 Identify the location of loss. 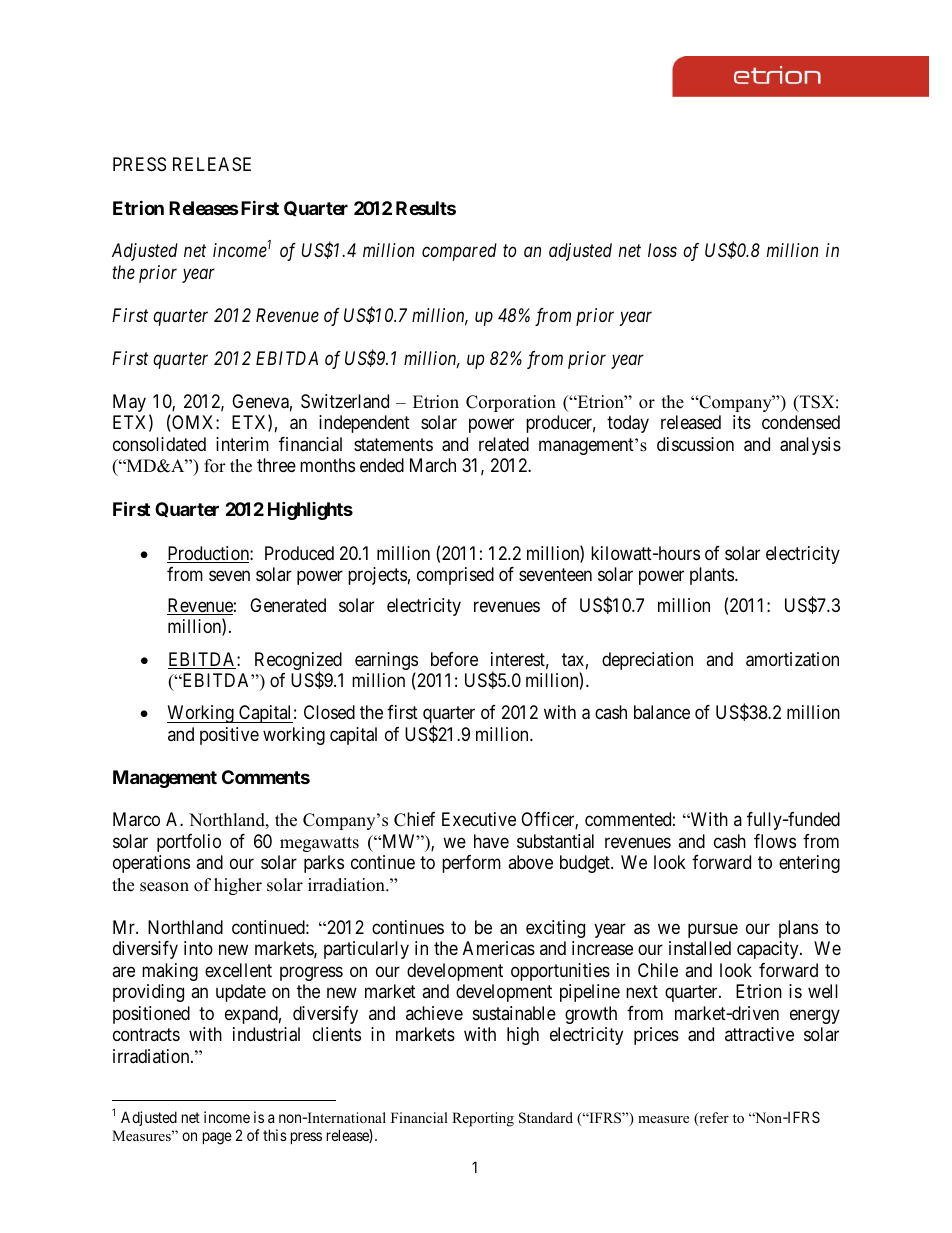
(662, 250).
